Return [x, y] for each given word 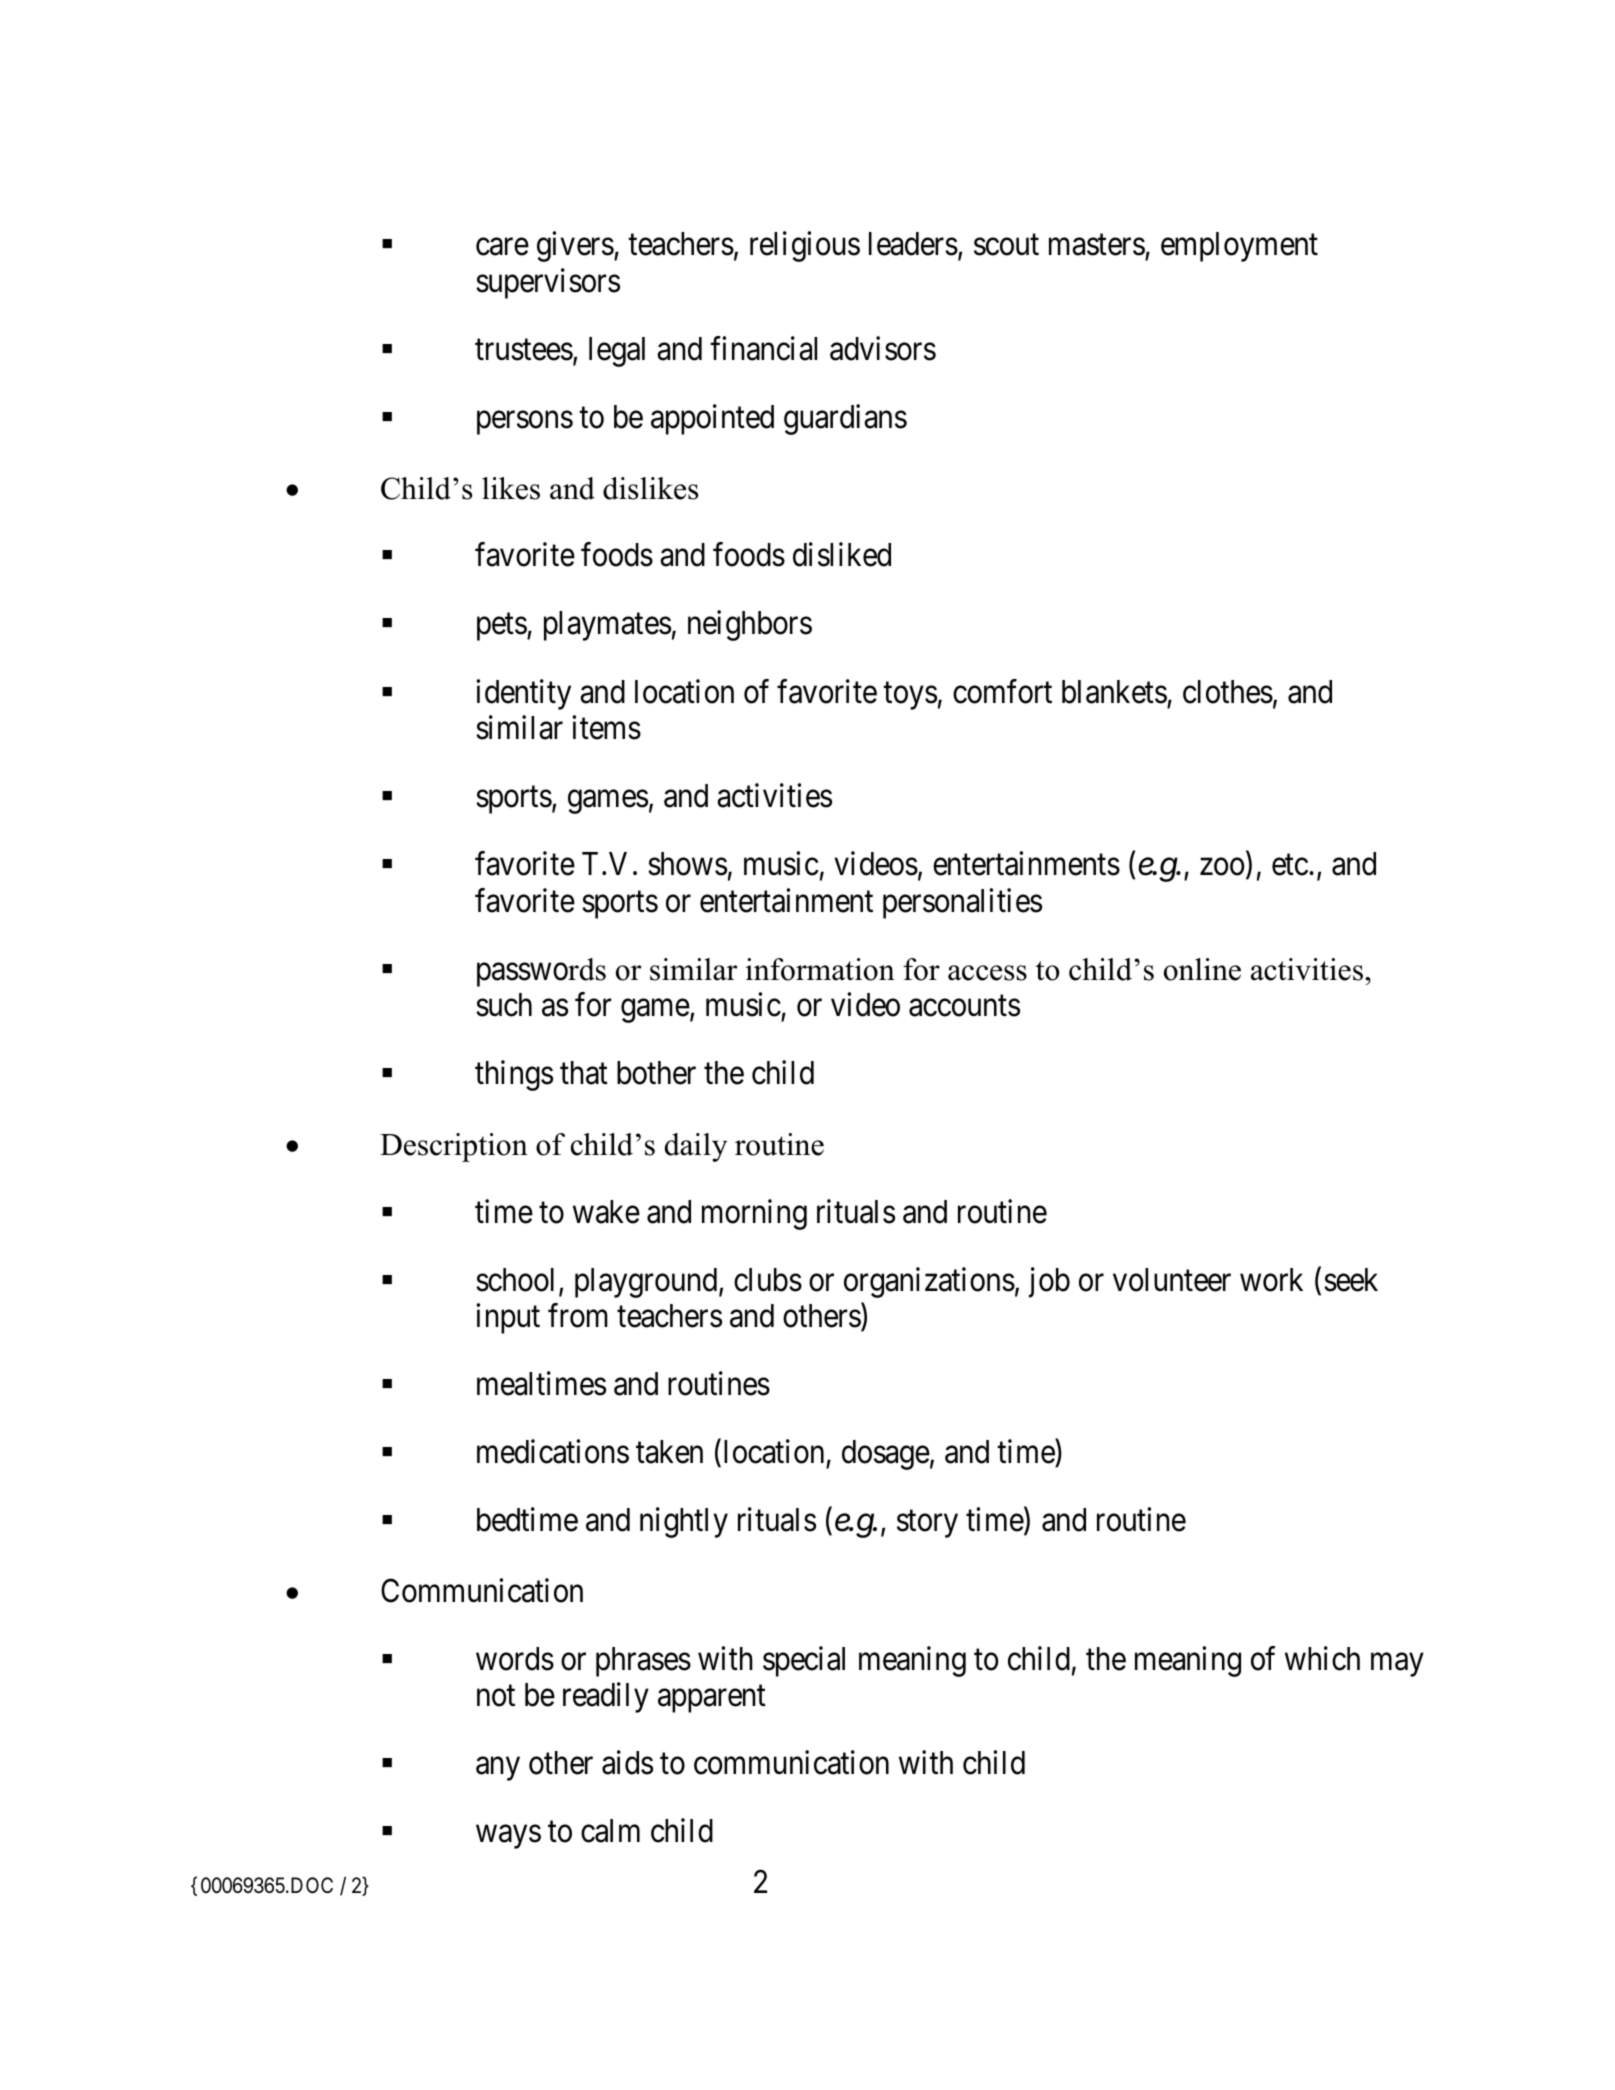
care [502, 247]
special [804, 1661]
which [1322, 1658]
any [498, 1769]
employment [1239, 247]
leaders [913, 244]
